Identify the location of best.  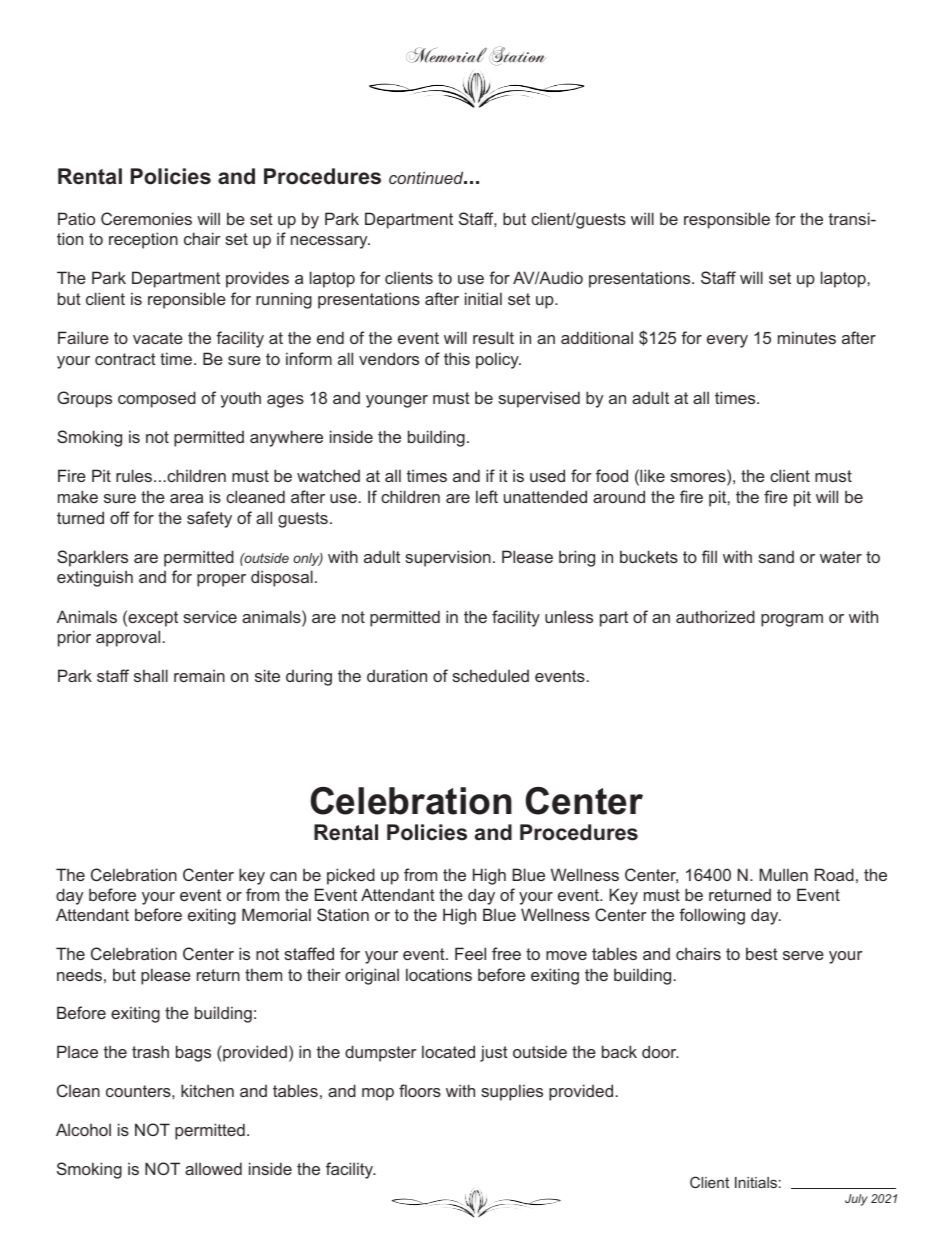
(762, 953).
